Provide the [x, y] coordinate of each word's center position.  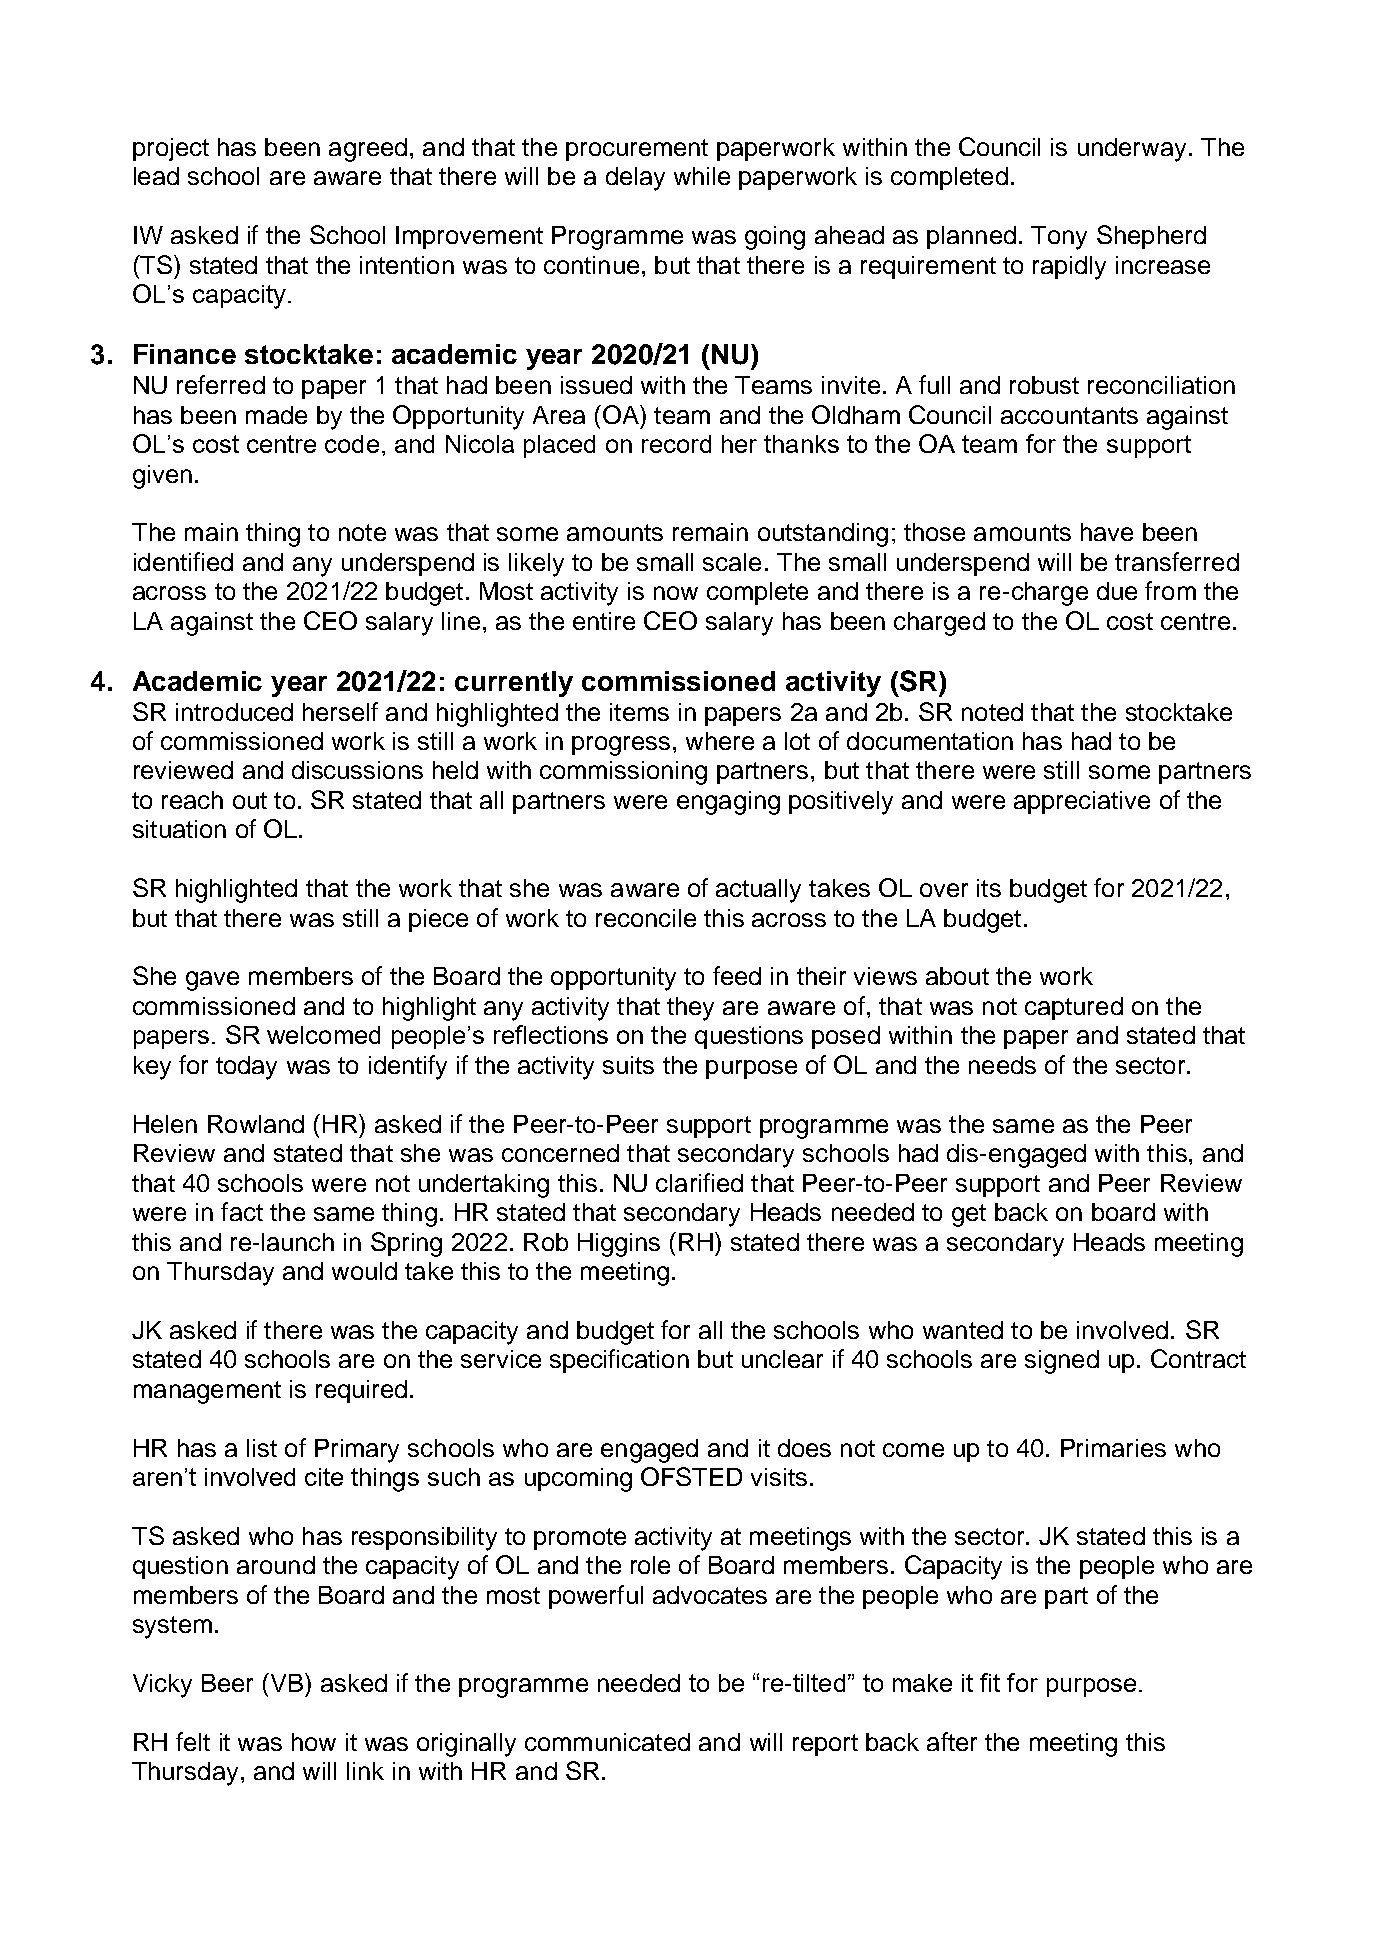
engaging [728, 803]
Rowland [256, 1124]
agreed [368, 150]
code [352, 444]
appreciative [1082, 802]
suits [628, 1065]
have [1107, 532]
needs [1002, 1065]
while [702, 176]
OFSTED [691, 1476]
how [314, 1742]
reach [192, 800]
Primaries [1113, 1448]
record [676, 444]
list [262, 1448]
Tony [1059, 238]
